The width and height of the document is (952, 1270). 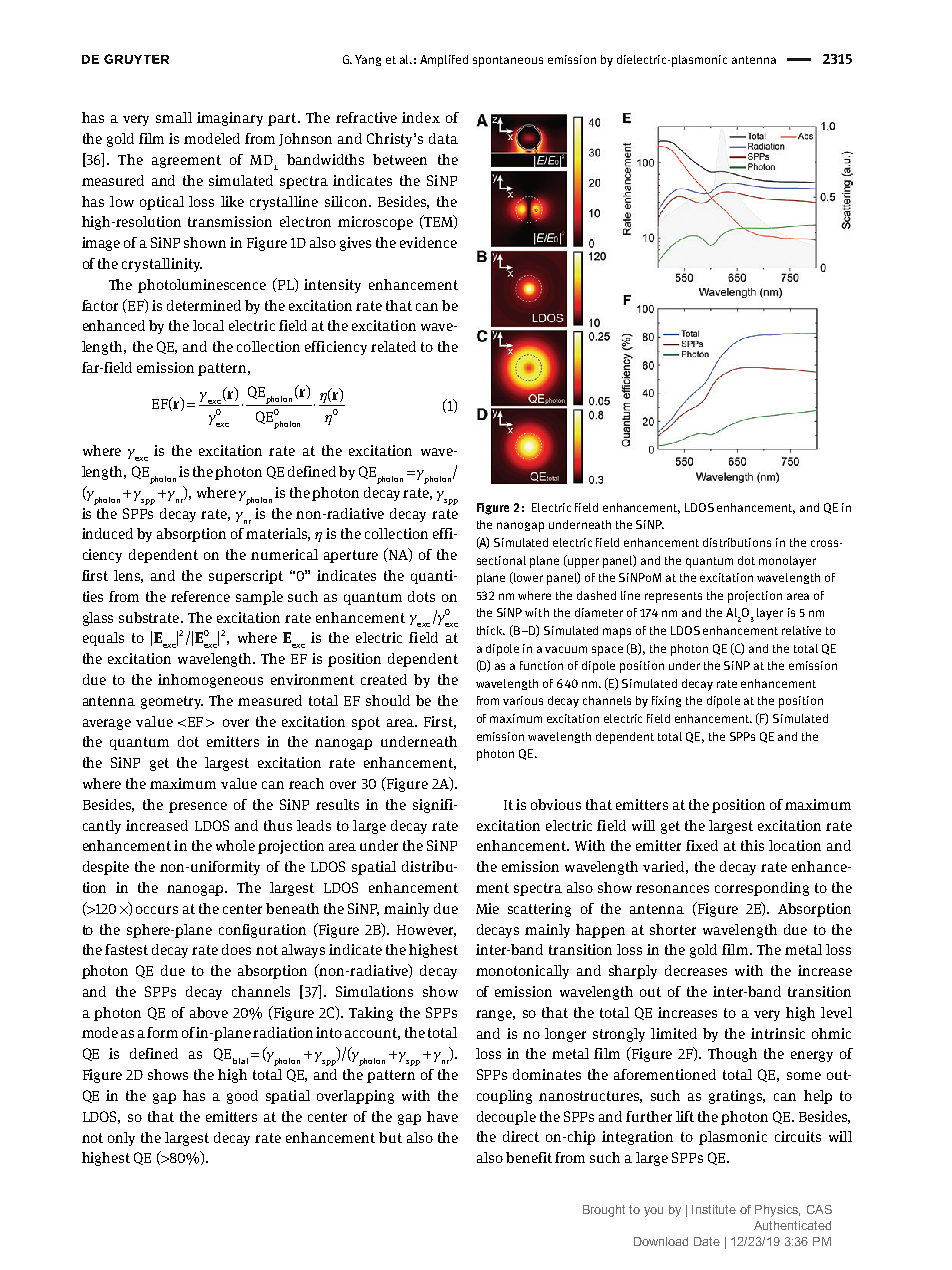 I want to click on thick, so click(x=491, y=630).
